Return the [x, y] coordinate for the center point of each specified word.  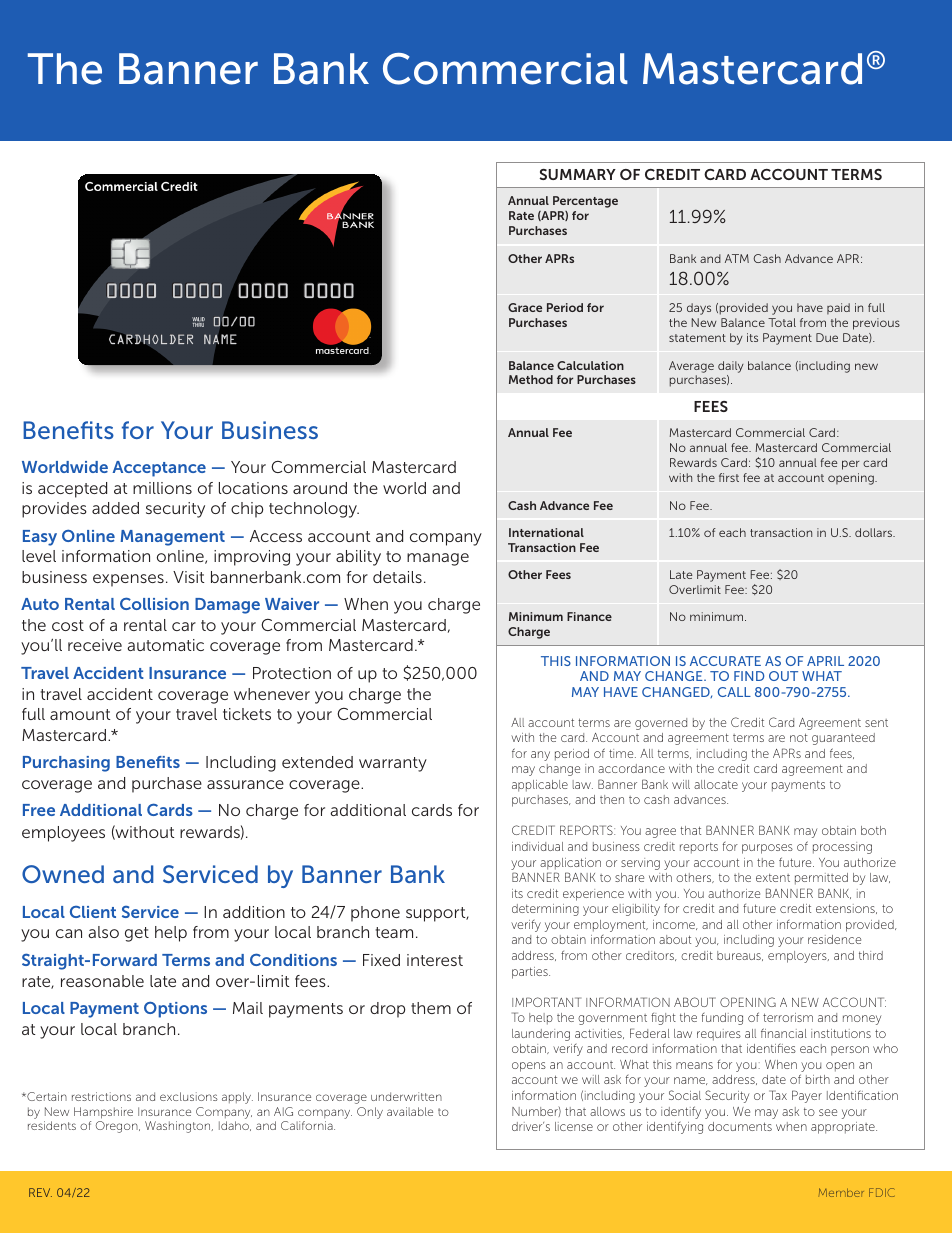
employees [63, 834]
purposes [767, 849]
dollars [874, 532]
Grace [525, 307]
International [546, 532]
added [115, 508]
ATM [737, 258]
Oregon [118, 1127]
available [410, 1111]
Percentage [585, 202]
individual [538, 846]
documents [740, 1126]
